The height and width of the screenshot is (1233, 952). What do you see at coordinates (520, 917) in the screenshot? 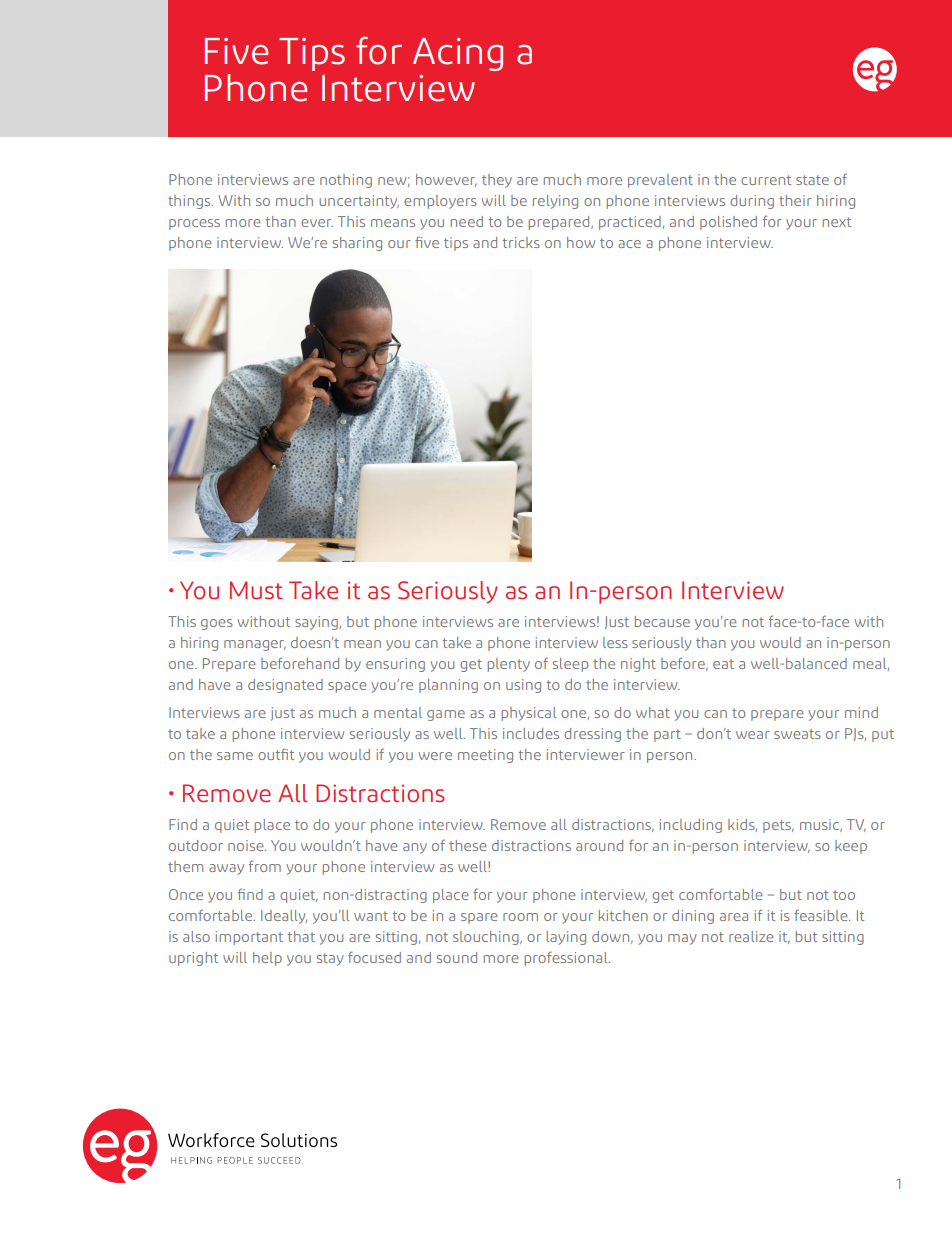
I see `room` at bounding box center [520, 917].
